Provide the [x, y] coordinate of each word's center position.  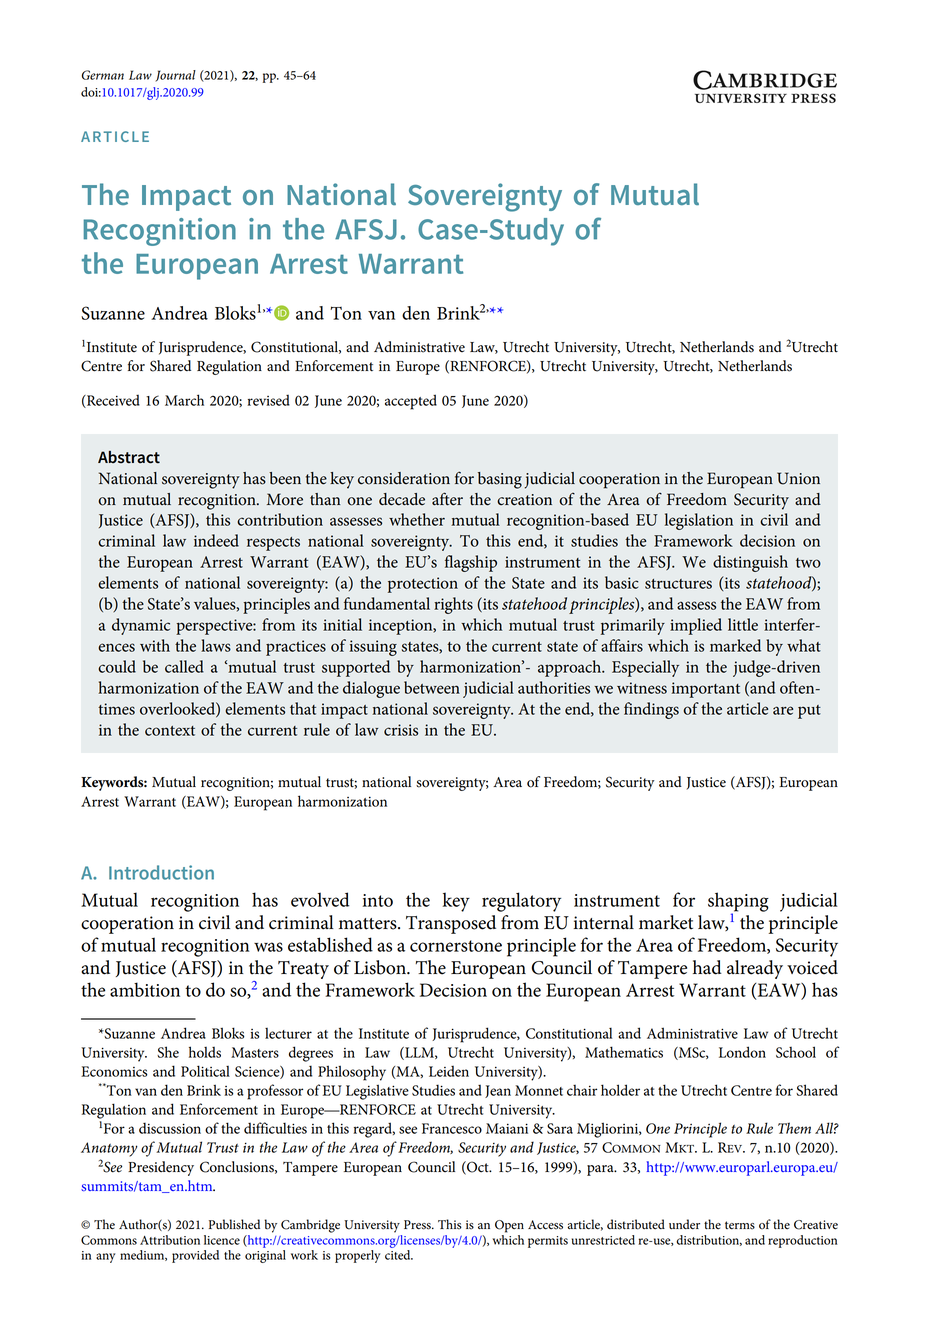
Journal [175, 76]
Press [418, 1225]
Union [798, 478]
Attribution [170, 1240]
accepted [411, 402]
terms [740, 1225]
